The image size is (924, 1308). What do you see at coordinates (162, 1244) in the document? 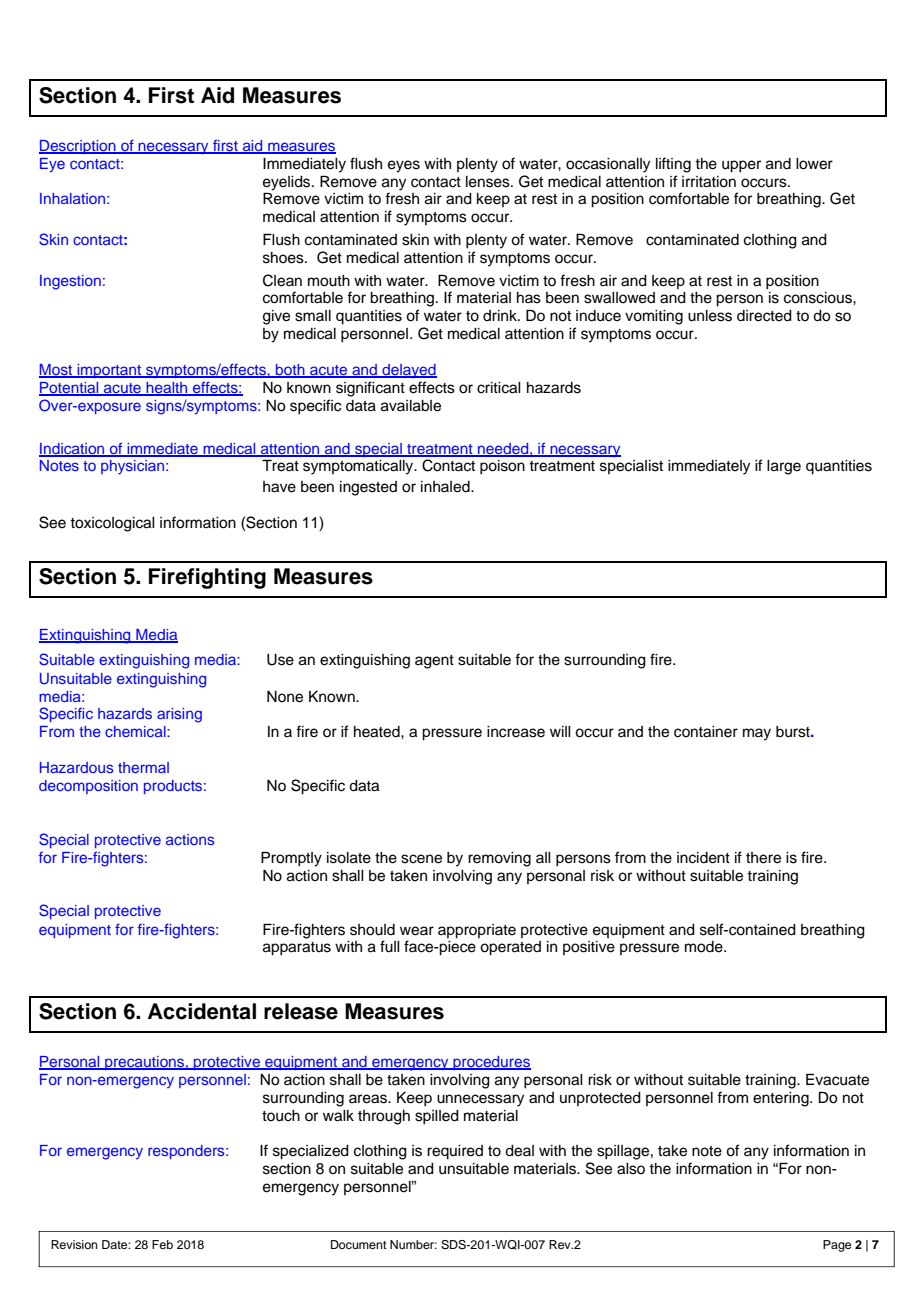
I see `Feb` at bounding box center [162, 1244].
